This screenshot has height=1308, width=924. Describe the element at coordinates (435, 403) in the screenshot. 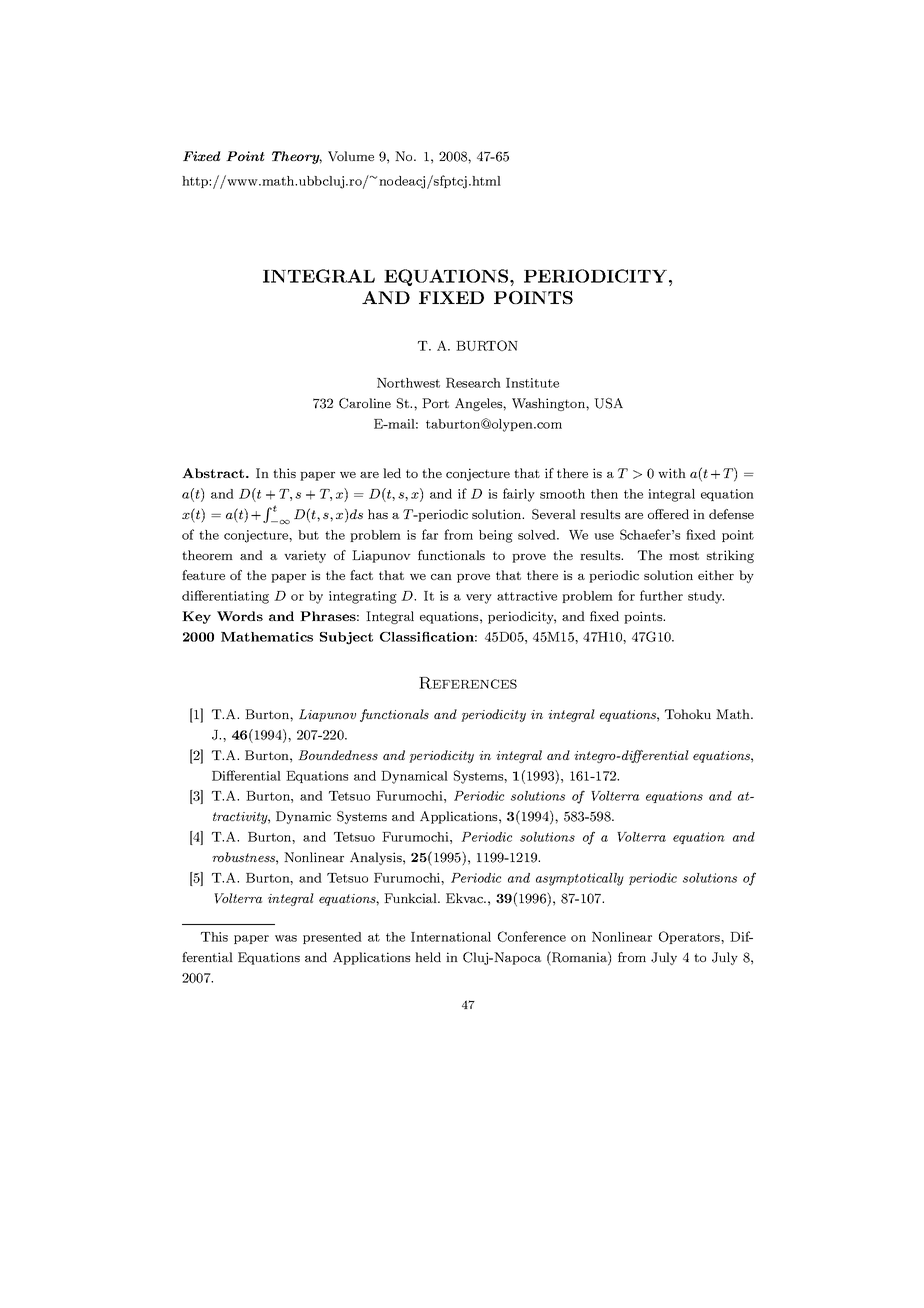

I see `Port` at that location.
